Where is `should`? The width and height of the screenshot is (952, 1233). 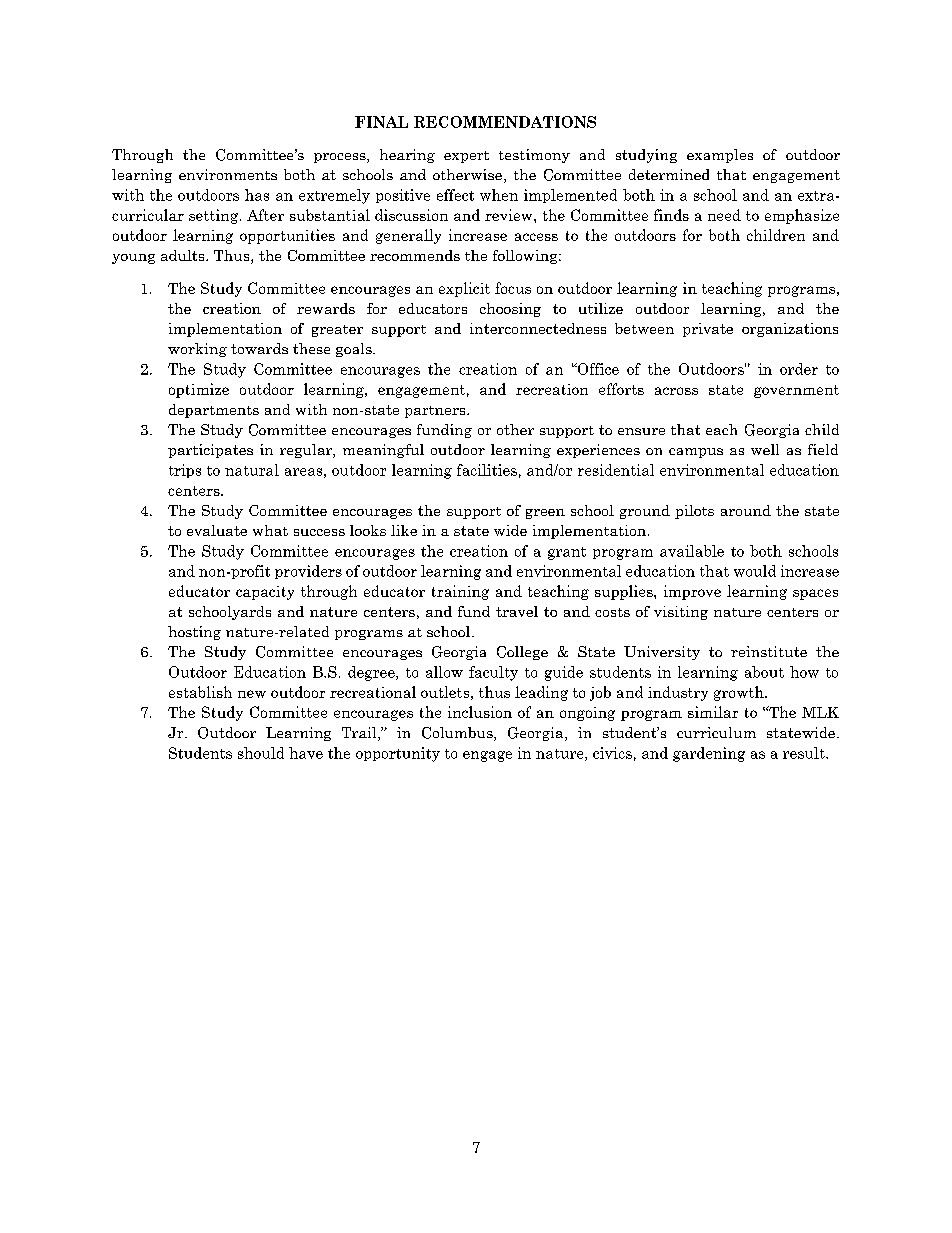 should is located at coordinates (261, 753).
